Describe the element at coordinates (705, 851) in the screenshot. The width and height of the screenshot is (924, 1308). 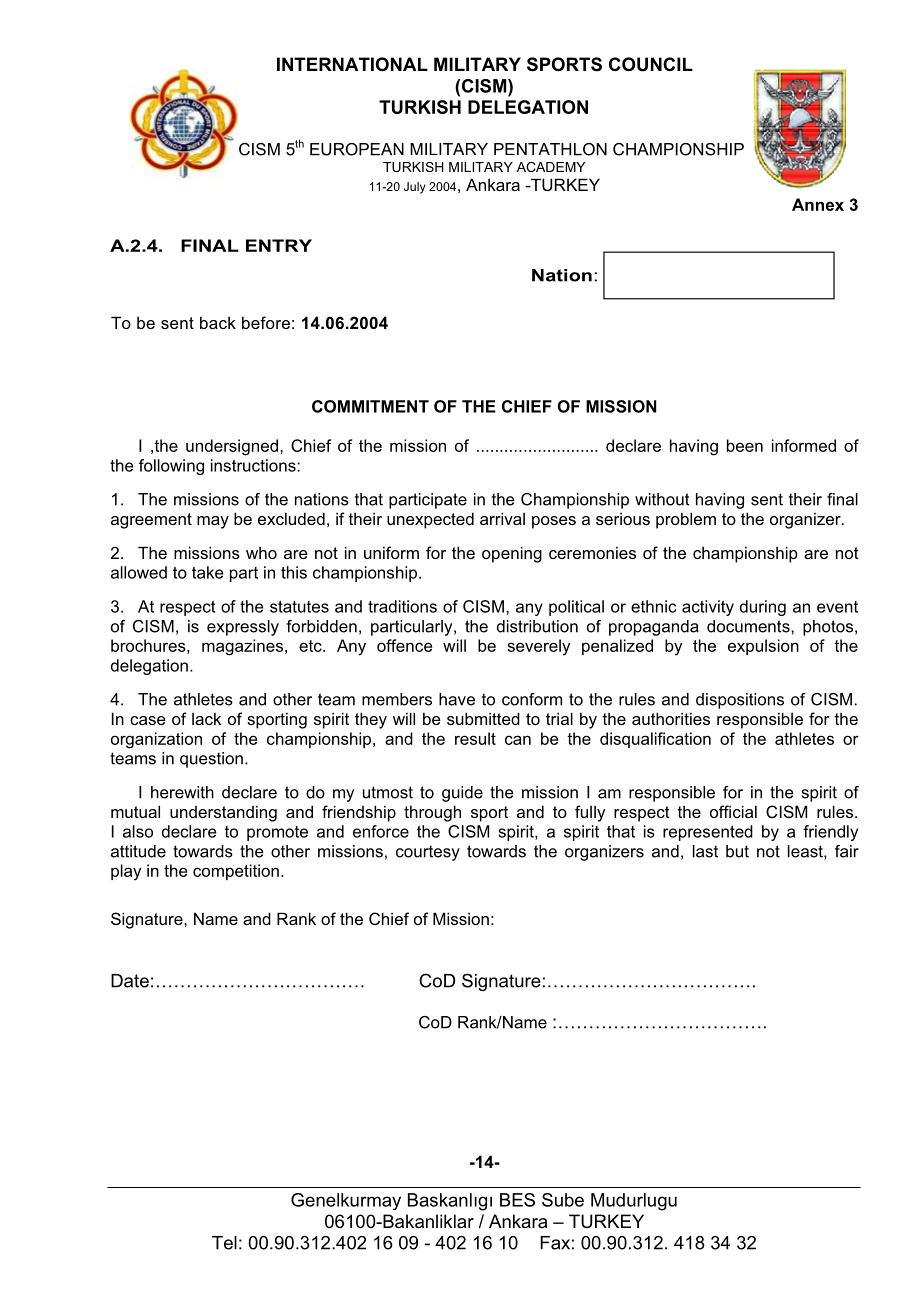
I see `last` at that location.
